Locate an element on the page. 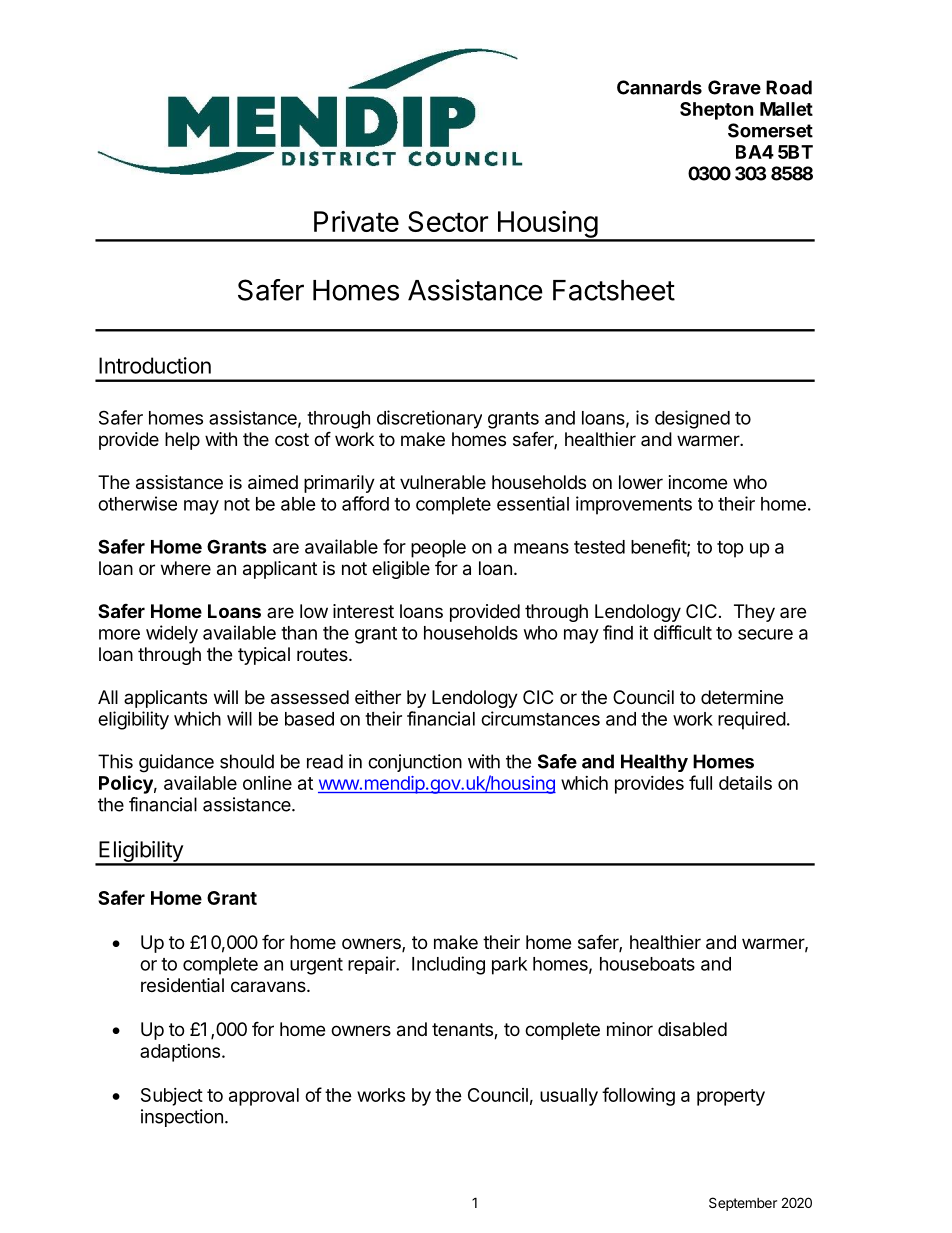  difficult is located at coordinates (683, 632).
